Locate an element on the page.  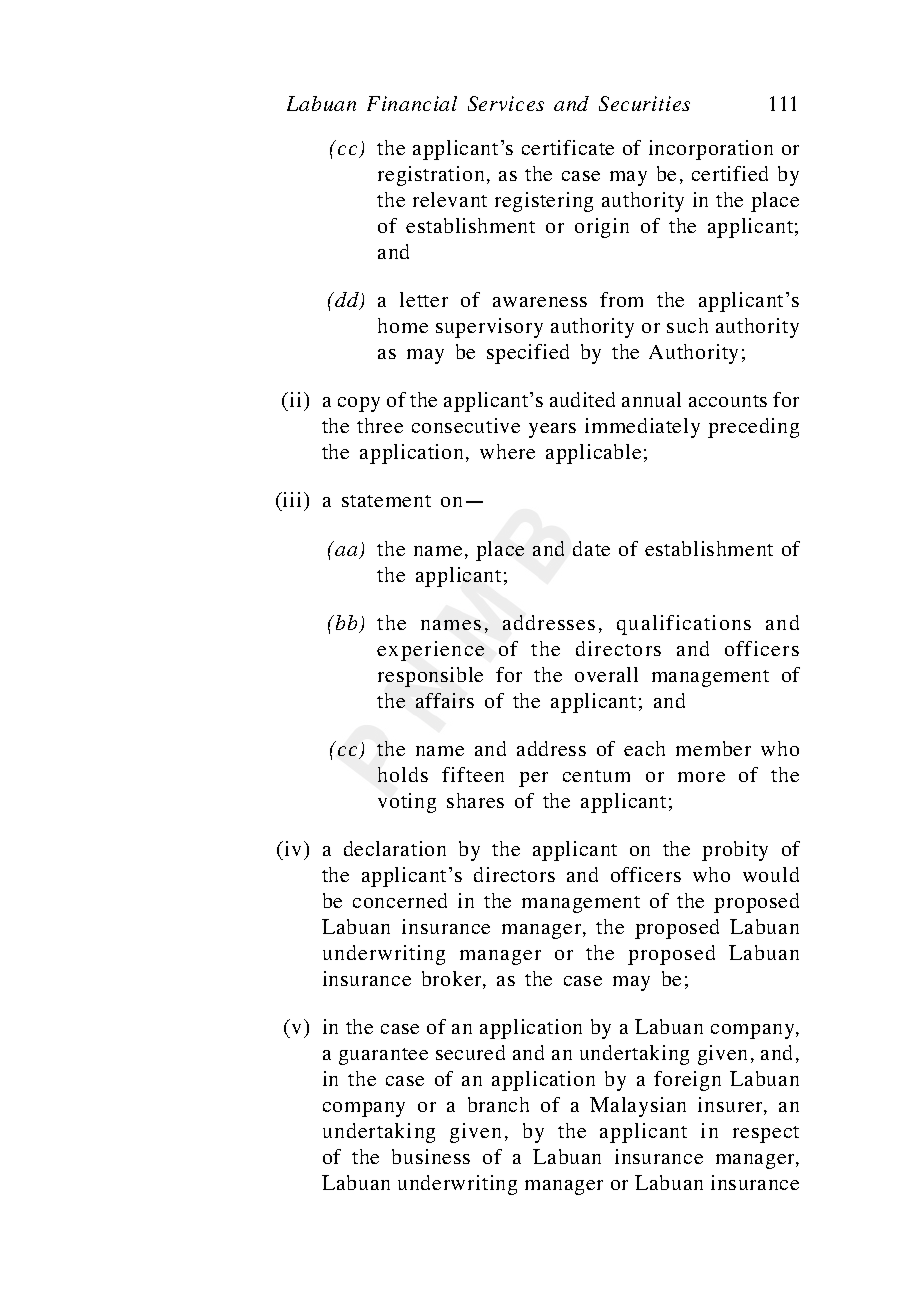
certificate is located at coordinates (568, 147).
